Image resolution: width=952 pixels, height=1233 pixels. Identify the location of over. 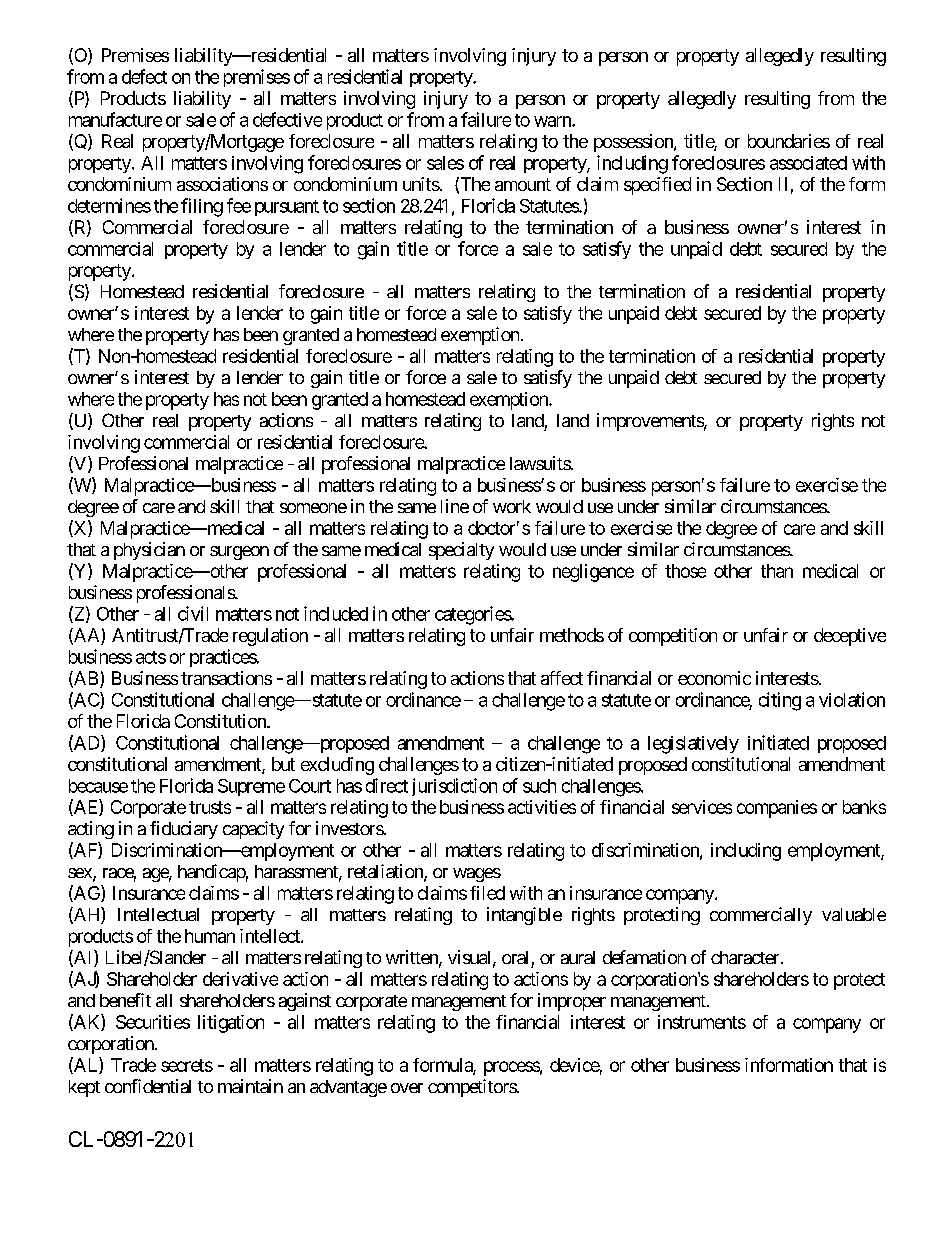
(407, 1088).
